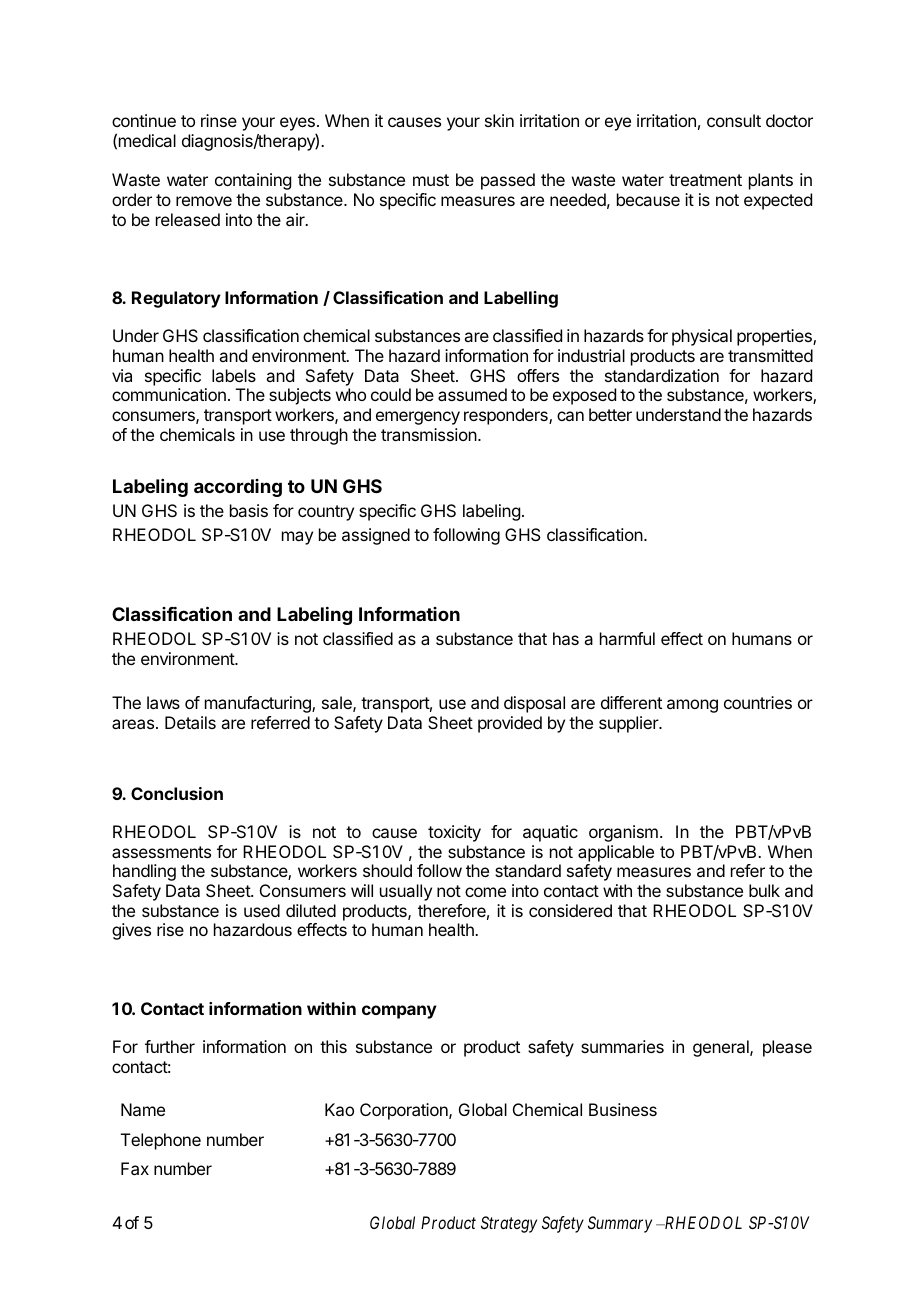  Describe the element at coordinates (219, 120) in the document. I see `rinse` at that location.
